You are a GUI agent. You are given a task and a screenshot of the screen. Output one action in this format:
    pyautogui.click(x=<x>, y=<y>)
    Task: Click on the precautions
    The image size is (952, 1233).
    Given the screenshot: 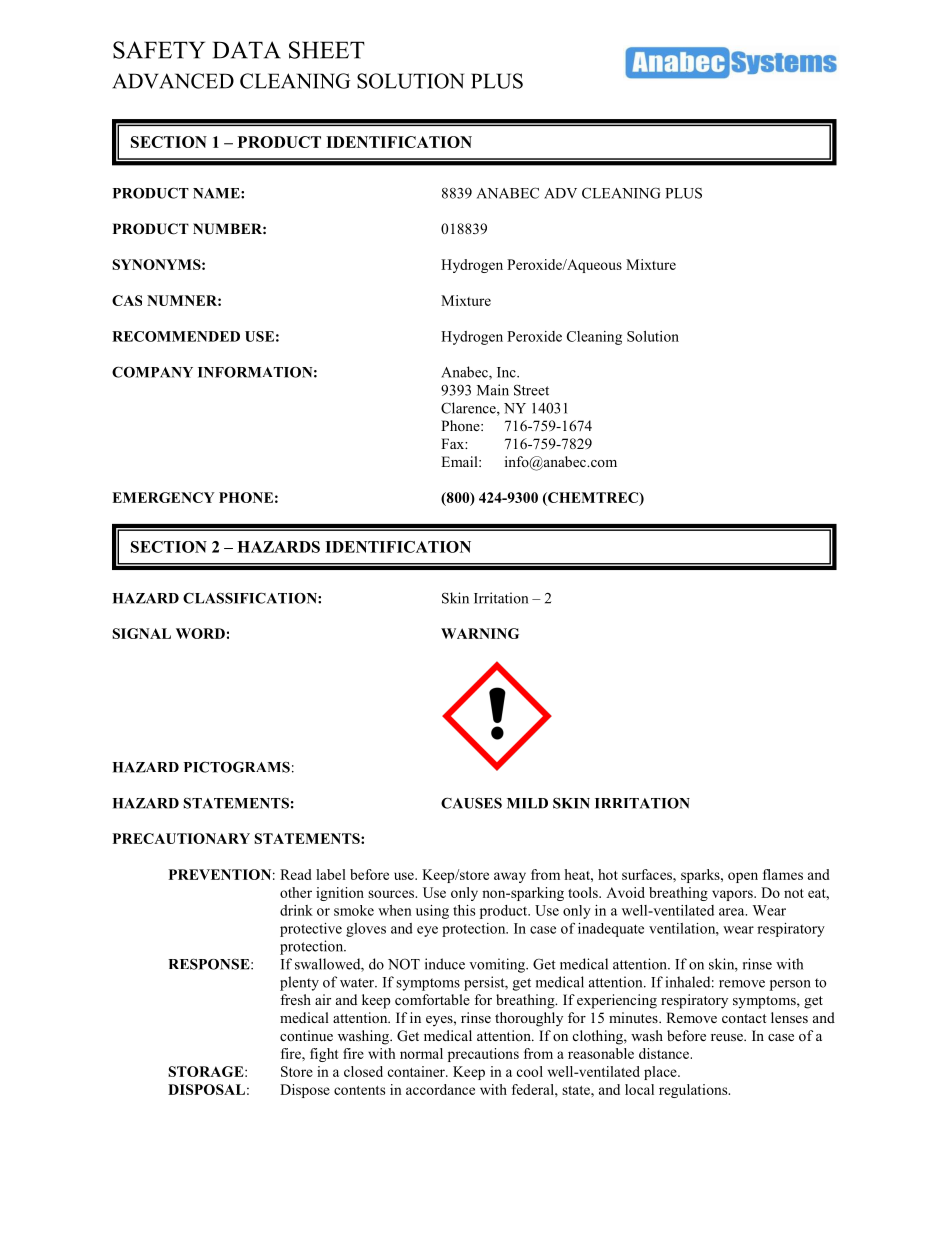 What is the action you would take?
    pyautogui.click(x=483, y=1055)
